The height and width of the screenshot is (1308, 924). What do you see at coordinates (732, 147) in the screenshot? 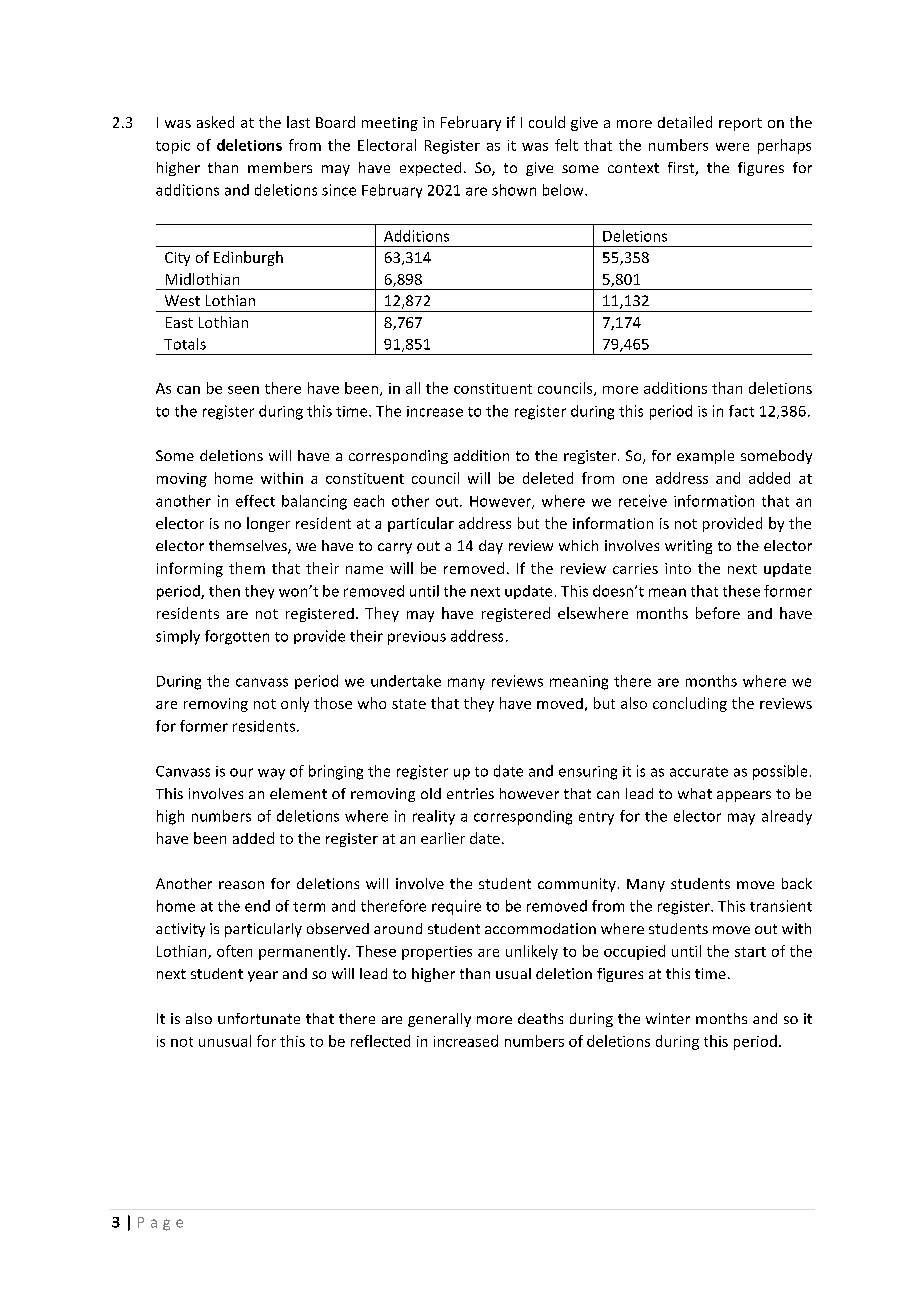
I see `were` at bounding box center [732, 147].
